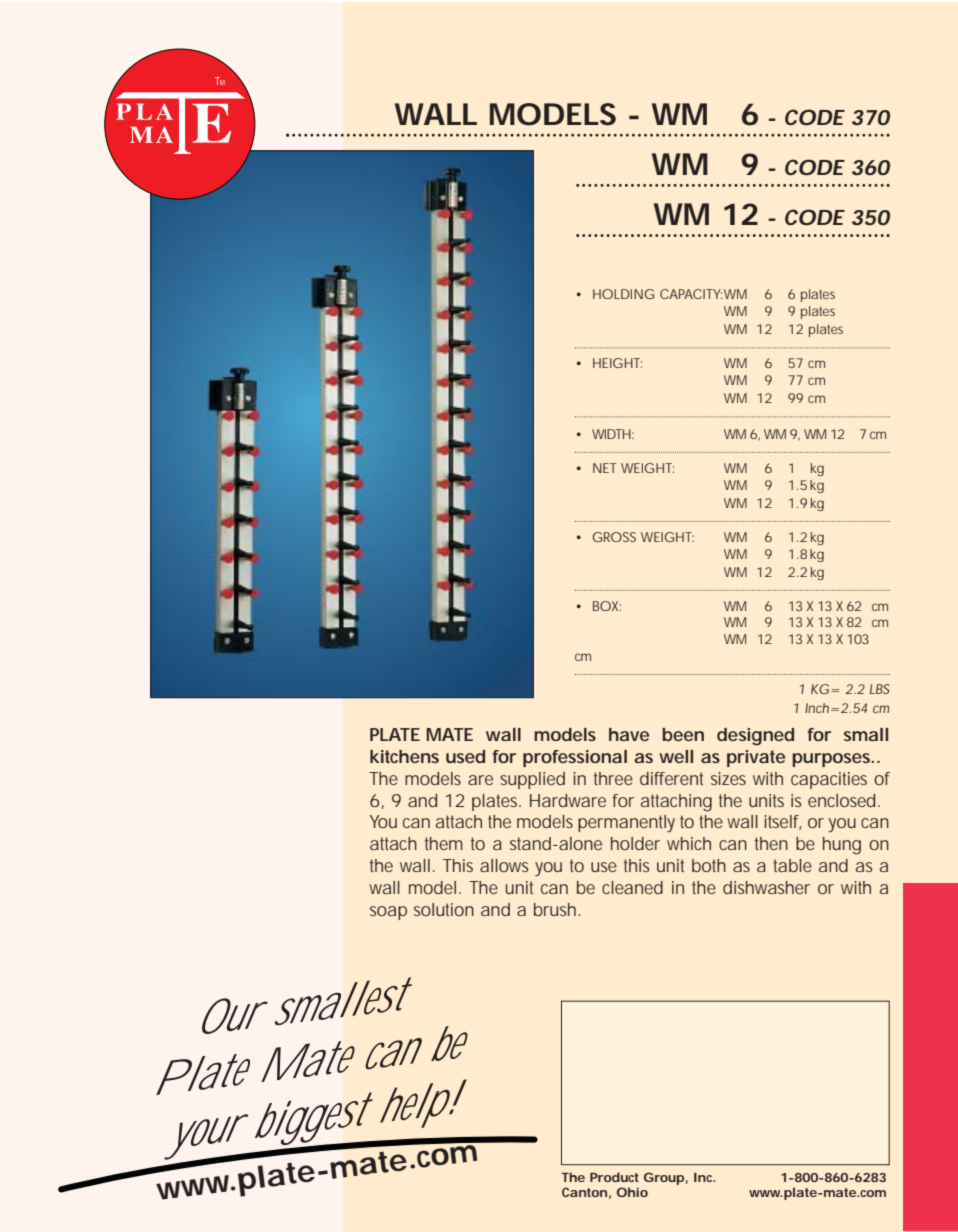 Image resolution: width=958 pixels, height=1232 pixels. Describe the element at coordinates (617, 363) in the page. I see `HEIGHT` at that location.
